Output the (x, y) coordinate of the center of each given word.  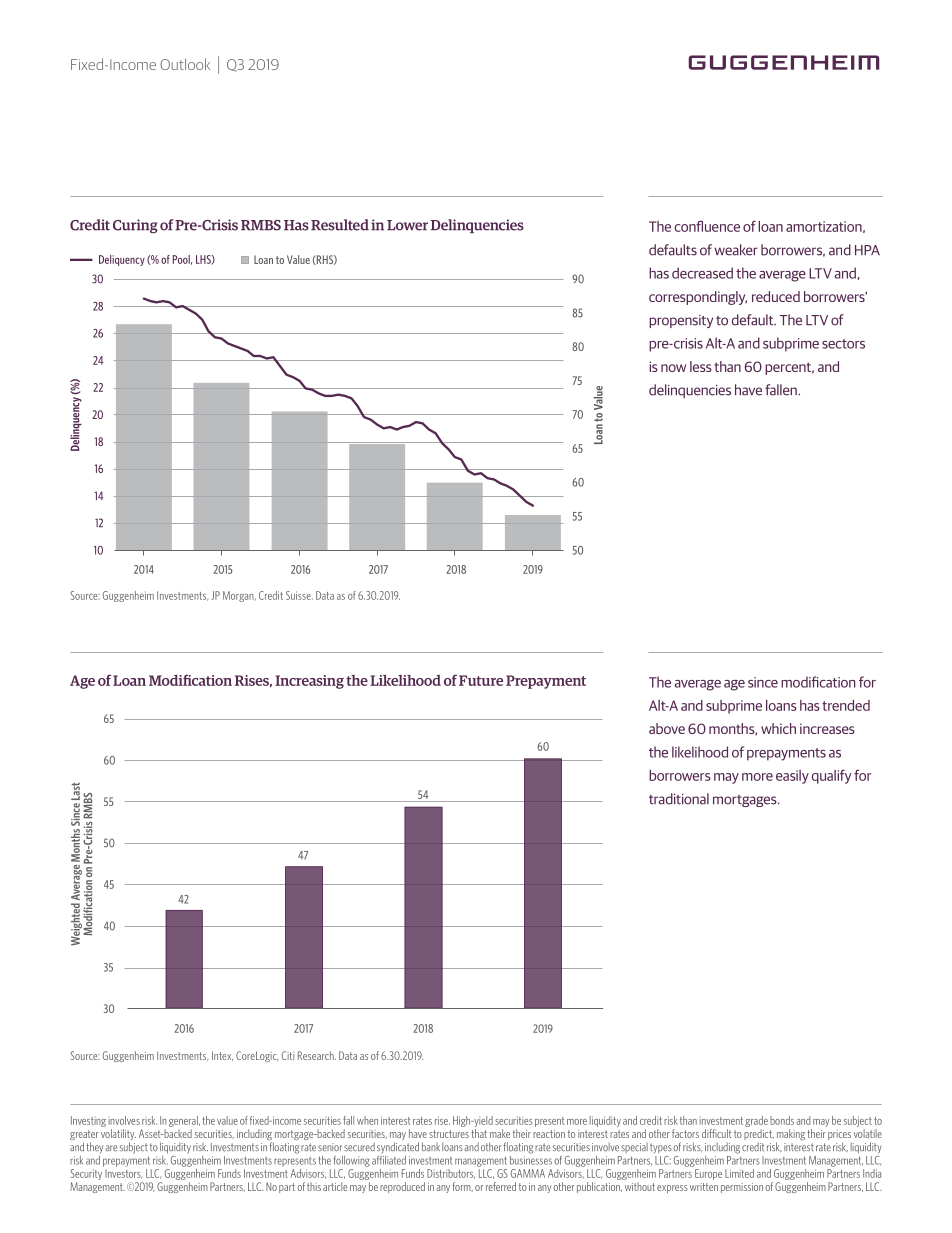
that (479, 1133)
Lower (407, 225)
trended (846, 705)
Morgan (239, 596)
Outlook (185, 64)
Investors (123, 1174)
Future (481, 680)
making (790, 1136)
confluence (707, 226)
